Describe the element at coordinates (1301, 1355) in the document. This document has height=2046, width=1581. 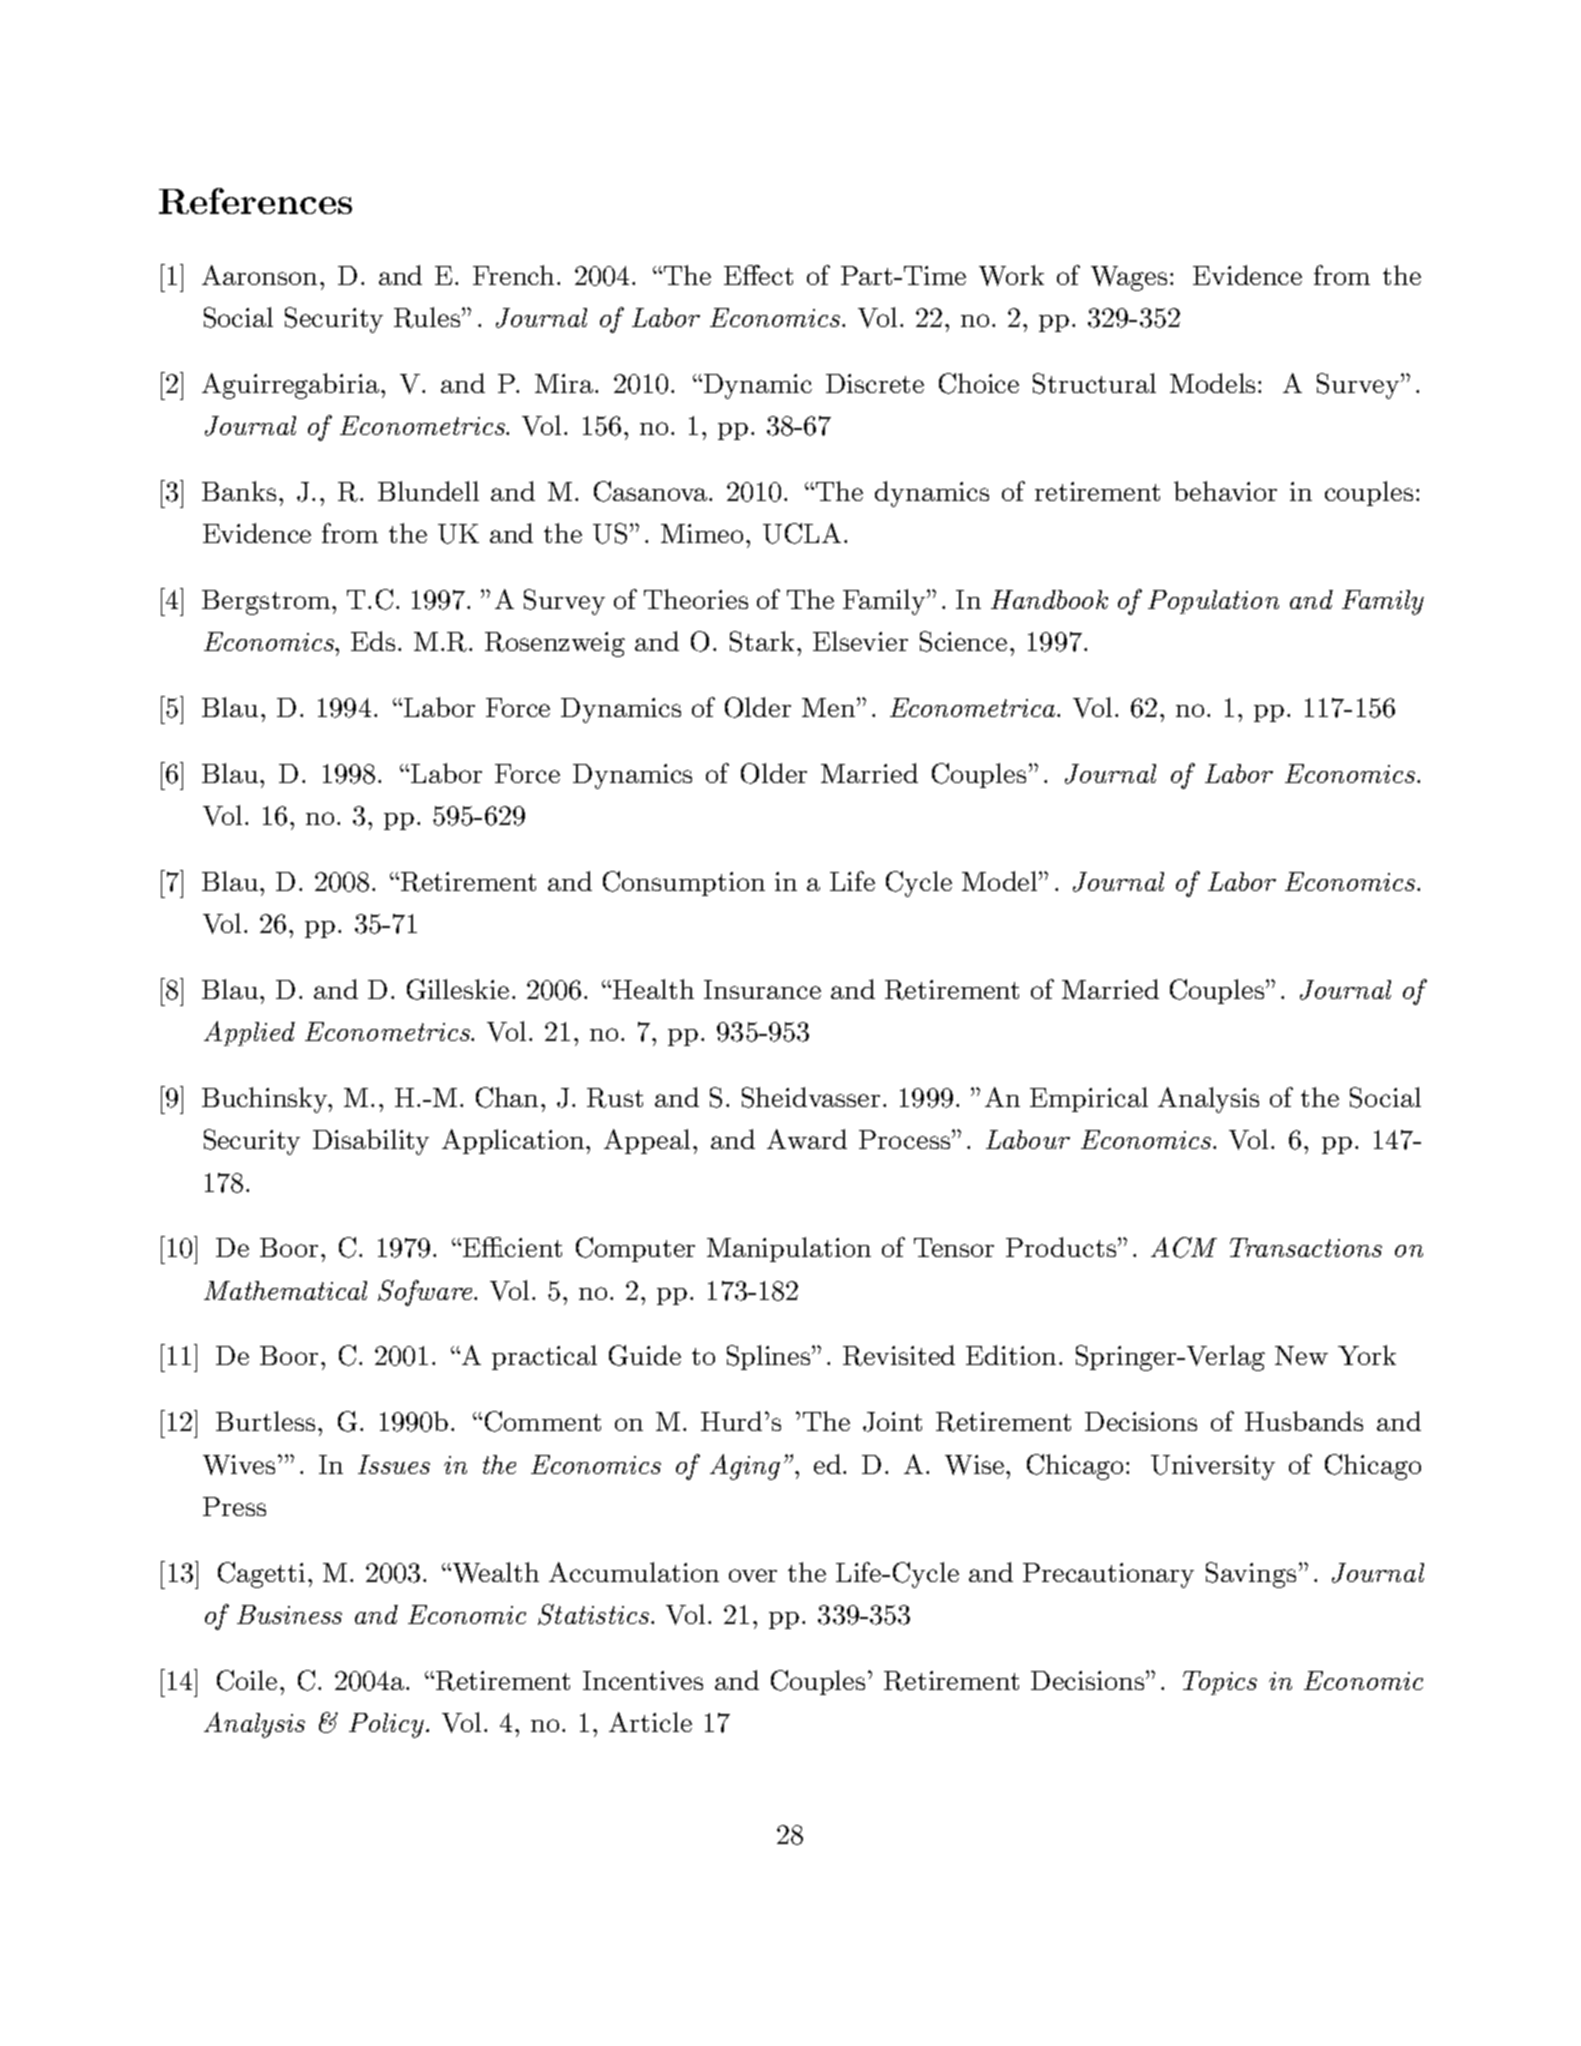
I see `New` at that location.
